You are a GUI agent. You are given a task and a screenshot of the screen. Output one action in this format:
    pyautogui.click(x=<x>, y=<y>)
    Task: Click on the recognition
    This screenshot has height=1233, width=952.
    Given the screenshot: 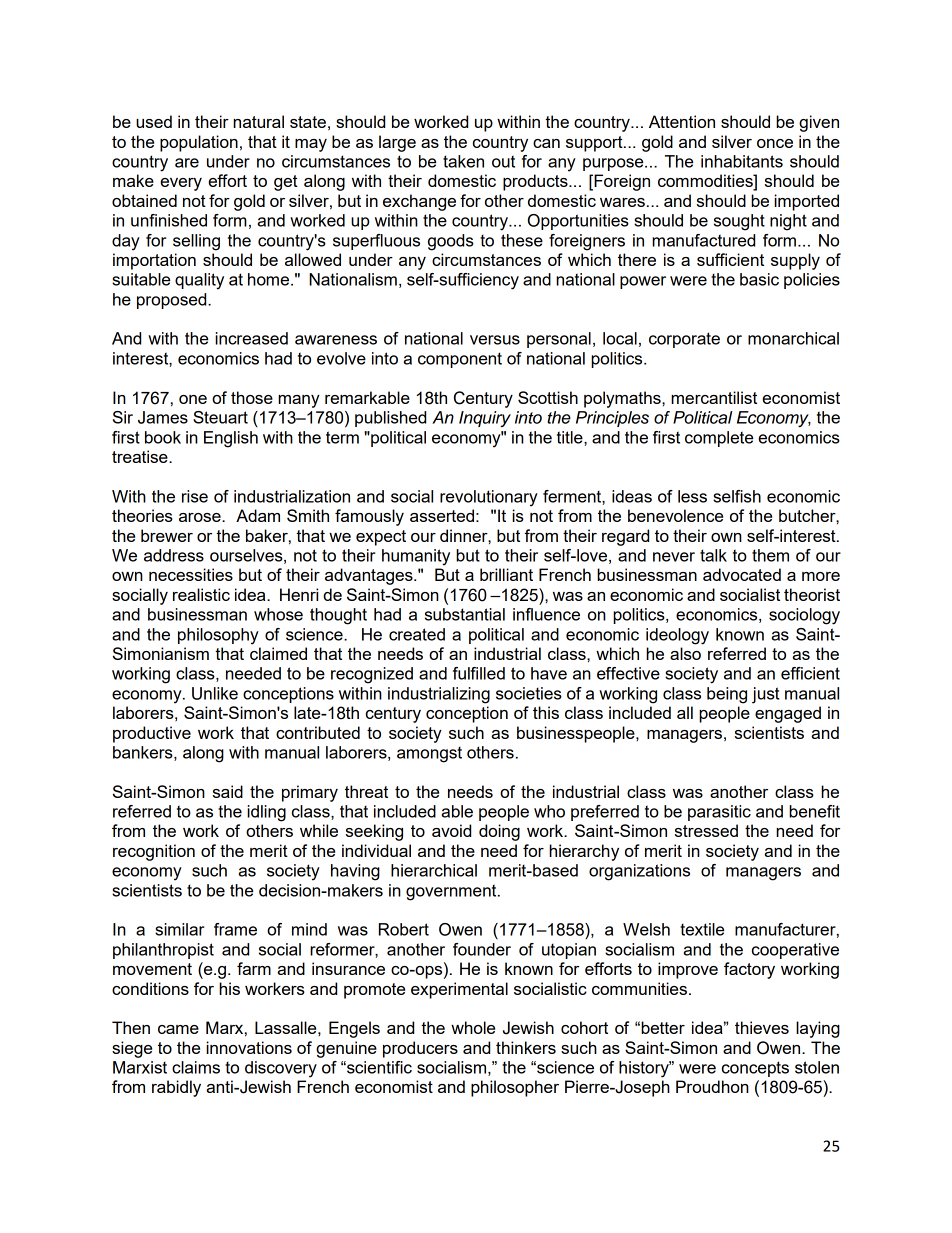 What is the action you would take?
    pyautogui.click(x=154, y=852)
